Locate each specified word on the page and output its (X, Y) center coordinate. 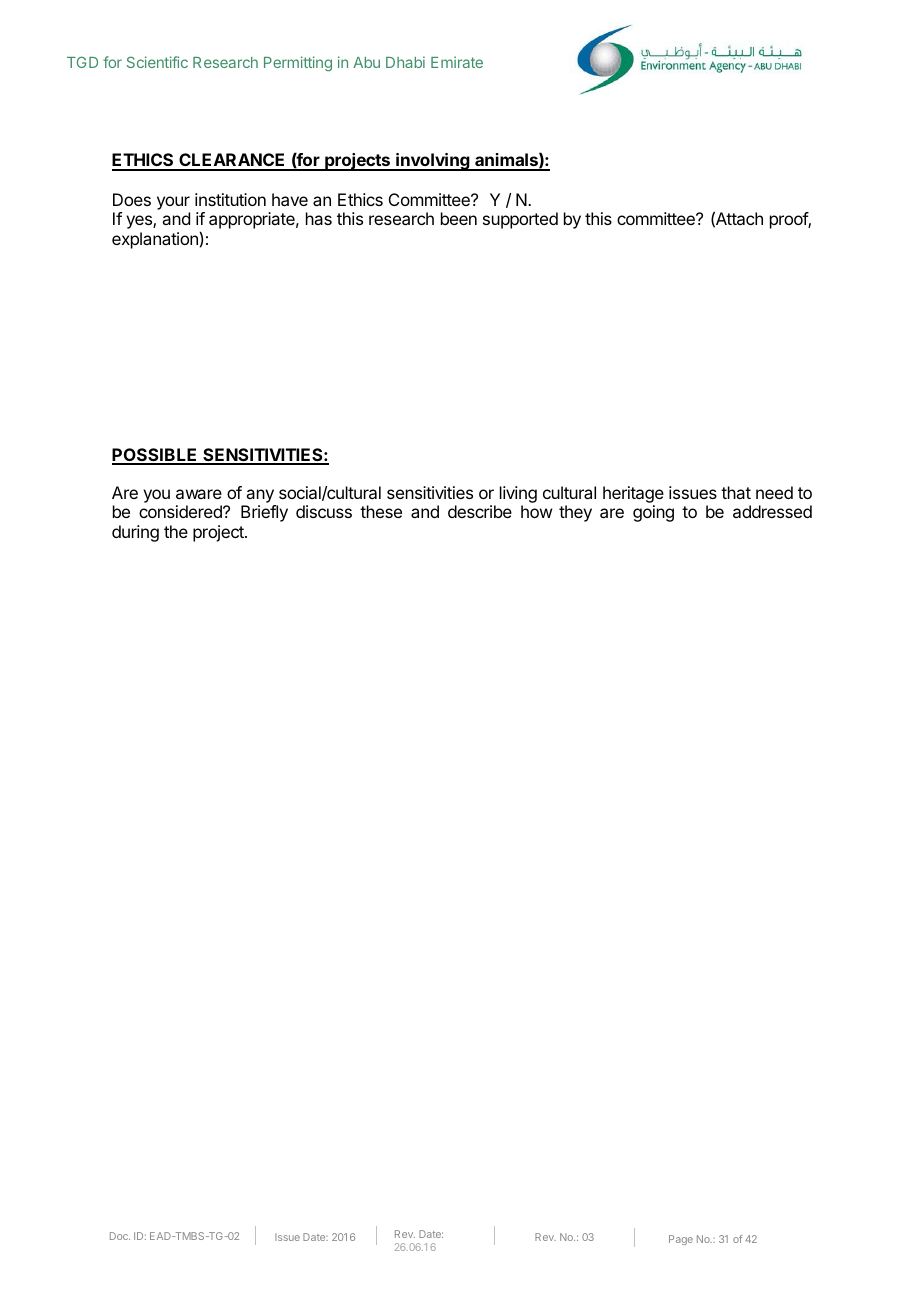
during (135, 533)
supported (520, 220)
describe (480, 511)
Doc (120, 1236)
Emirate (457, 62)
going (653, 513)
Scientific (157, 62)
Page (681, 1240)
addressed (772, 511)
